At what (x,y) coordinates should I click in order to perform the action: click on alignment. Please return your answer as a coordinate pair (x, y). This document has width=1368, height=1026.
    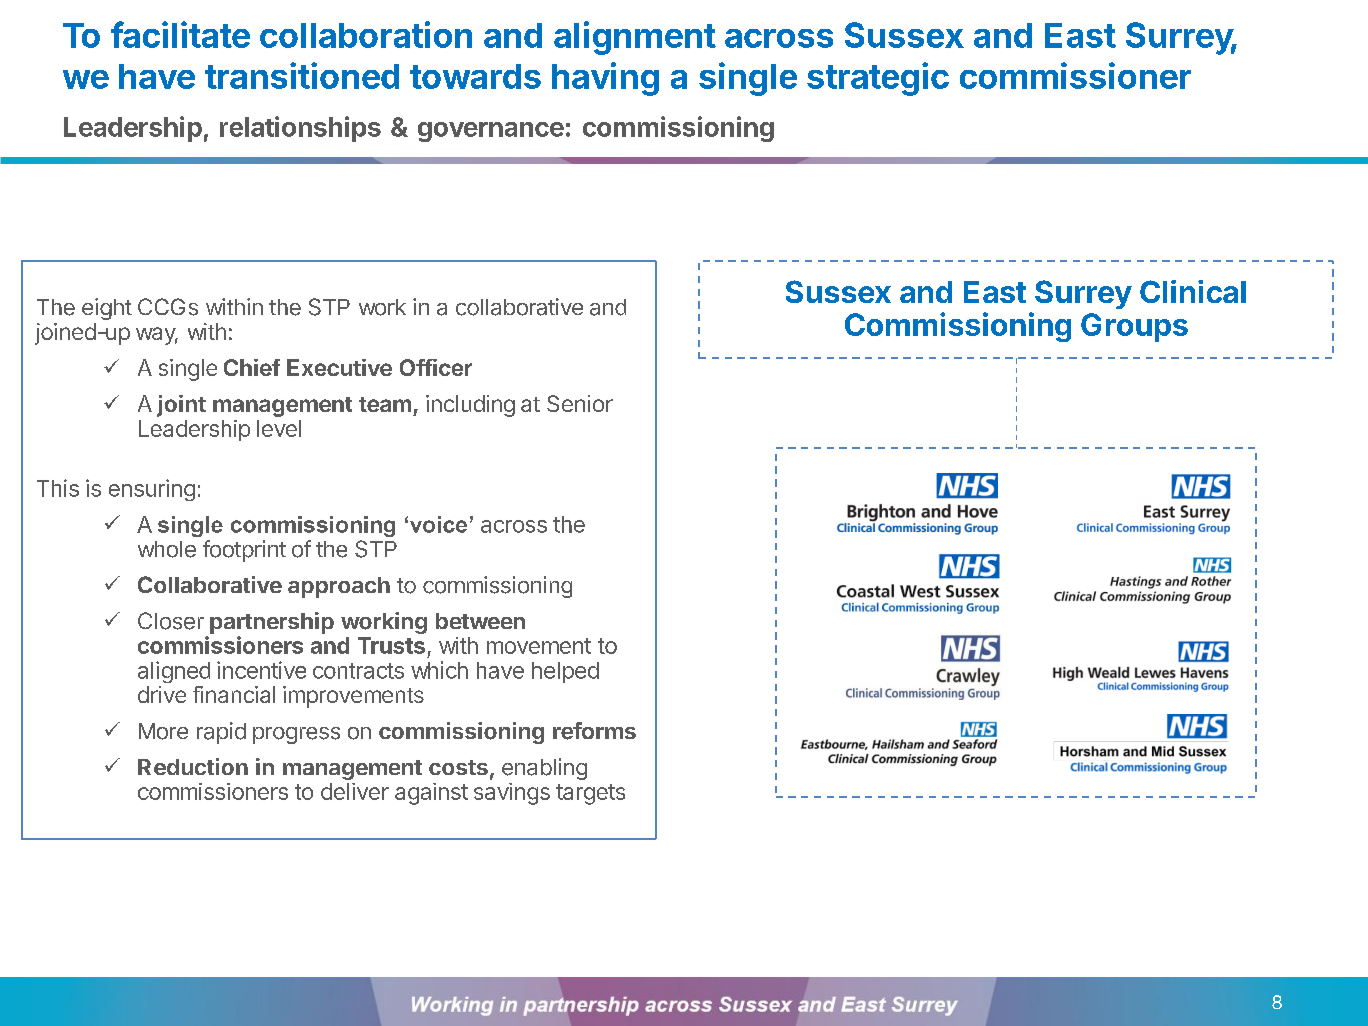
    Looking at the image, I should click on (635, 38).
